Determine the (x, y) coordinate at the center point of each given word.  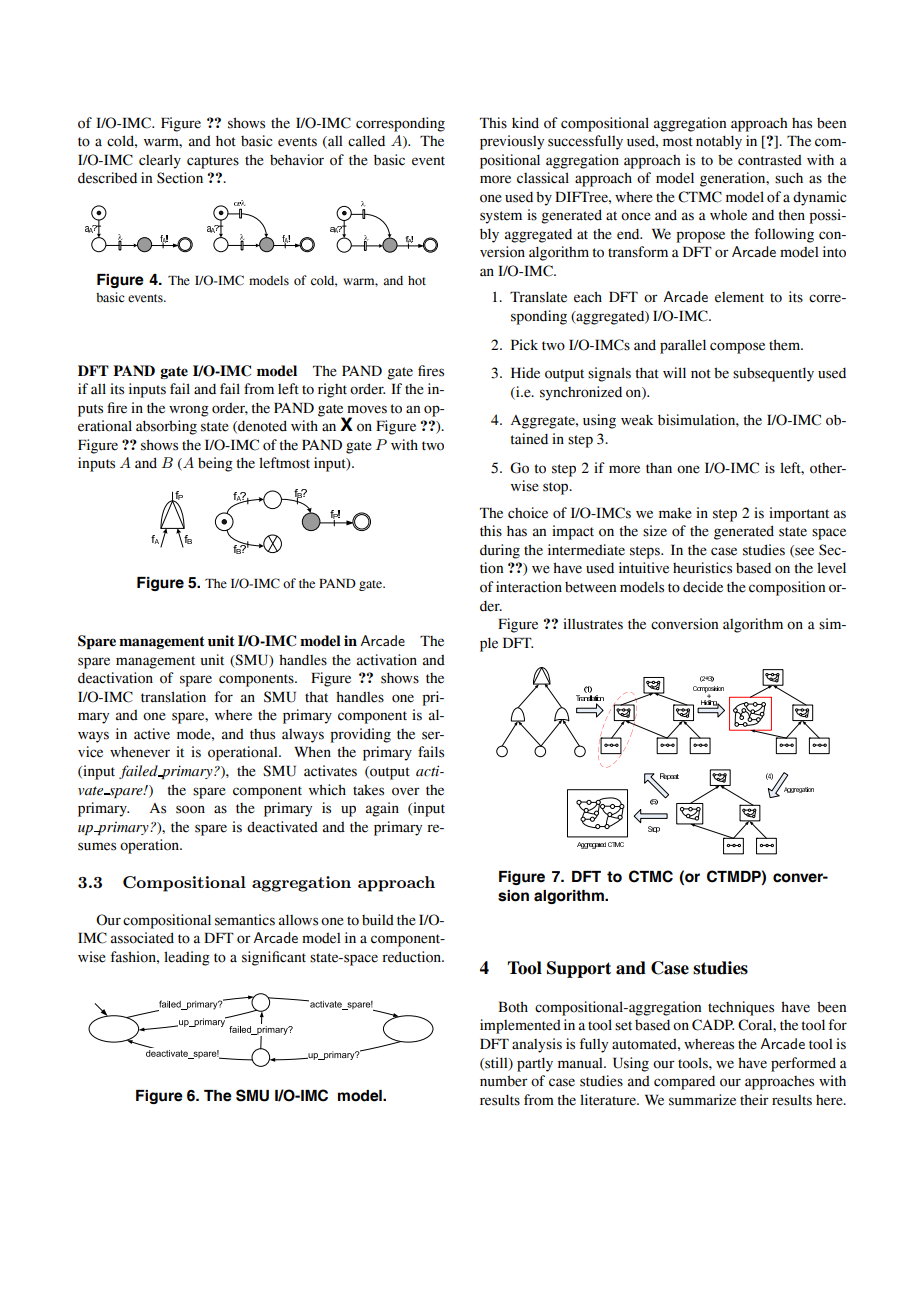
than (659, 468)
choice (528, 513)
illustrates (593, 624)
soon (190, 809)
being (215, 464)
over (406, 791)
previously (512, 142)
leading (187, 958)
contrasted (770, 160)
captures (213, 162)
